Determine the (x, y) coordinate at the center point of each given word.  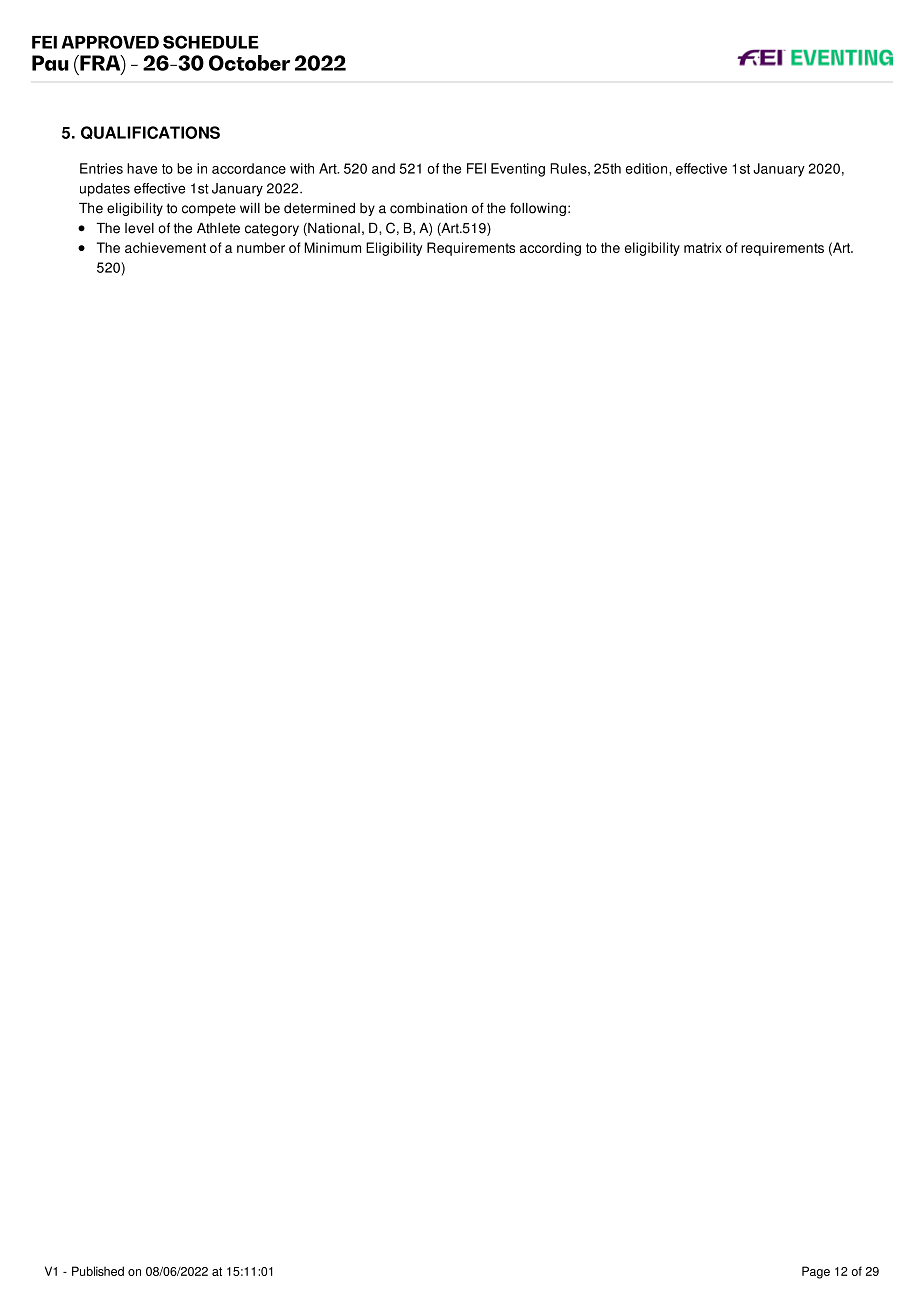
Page (816, 1272)
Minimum (332, 247)
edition (648, 168)
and (383, 168)
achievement (165, 247)
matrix (703, 247)
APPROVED (110, 42)
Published (98, 1271)
